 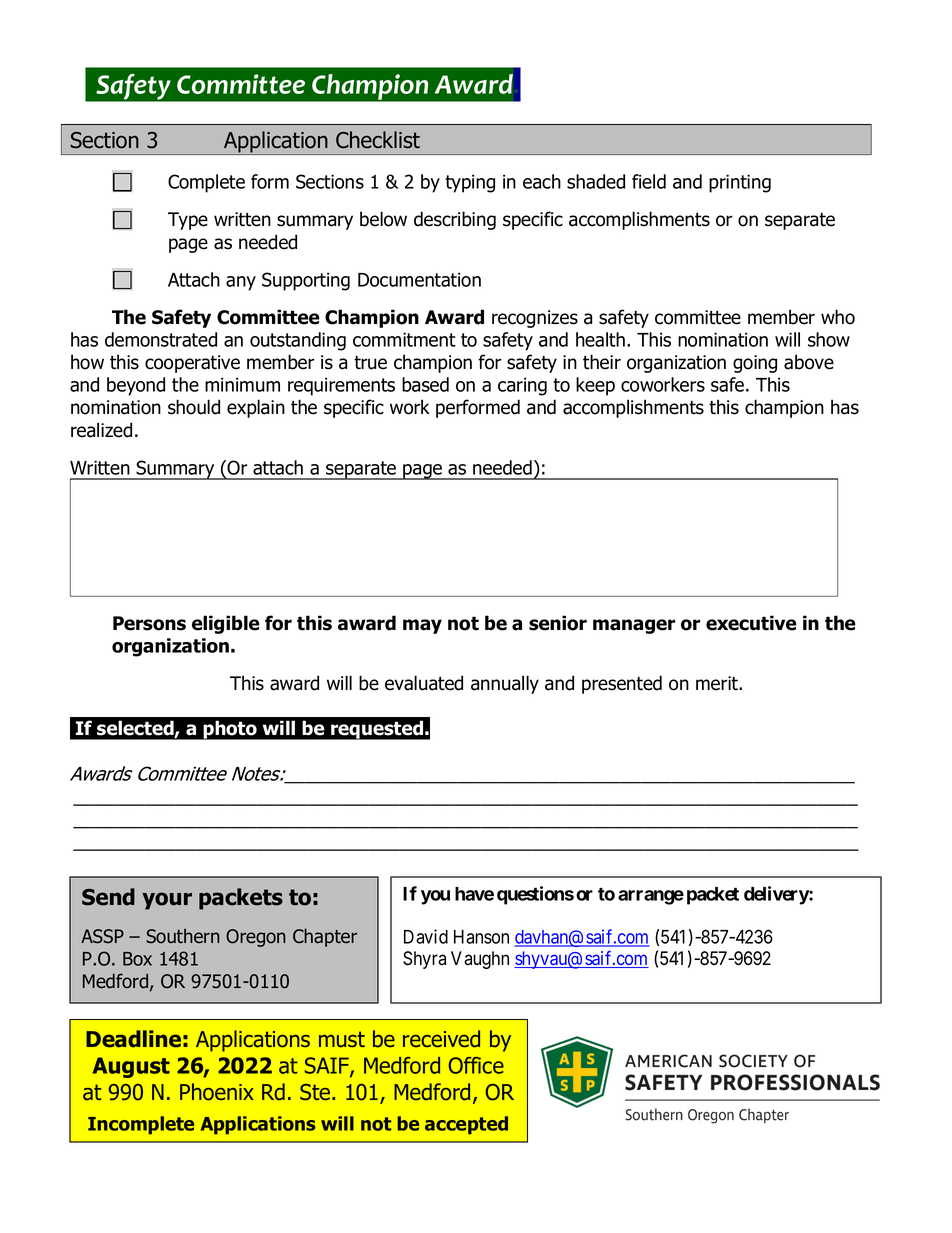 What do you see at coordinates (470, 183) in the document?
I see `typing` at bounding box center [470, 183].
